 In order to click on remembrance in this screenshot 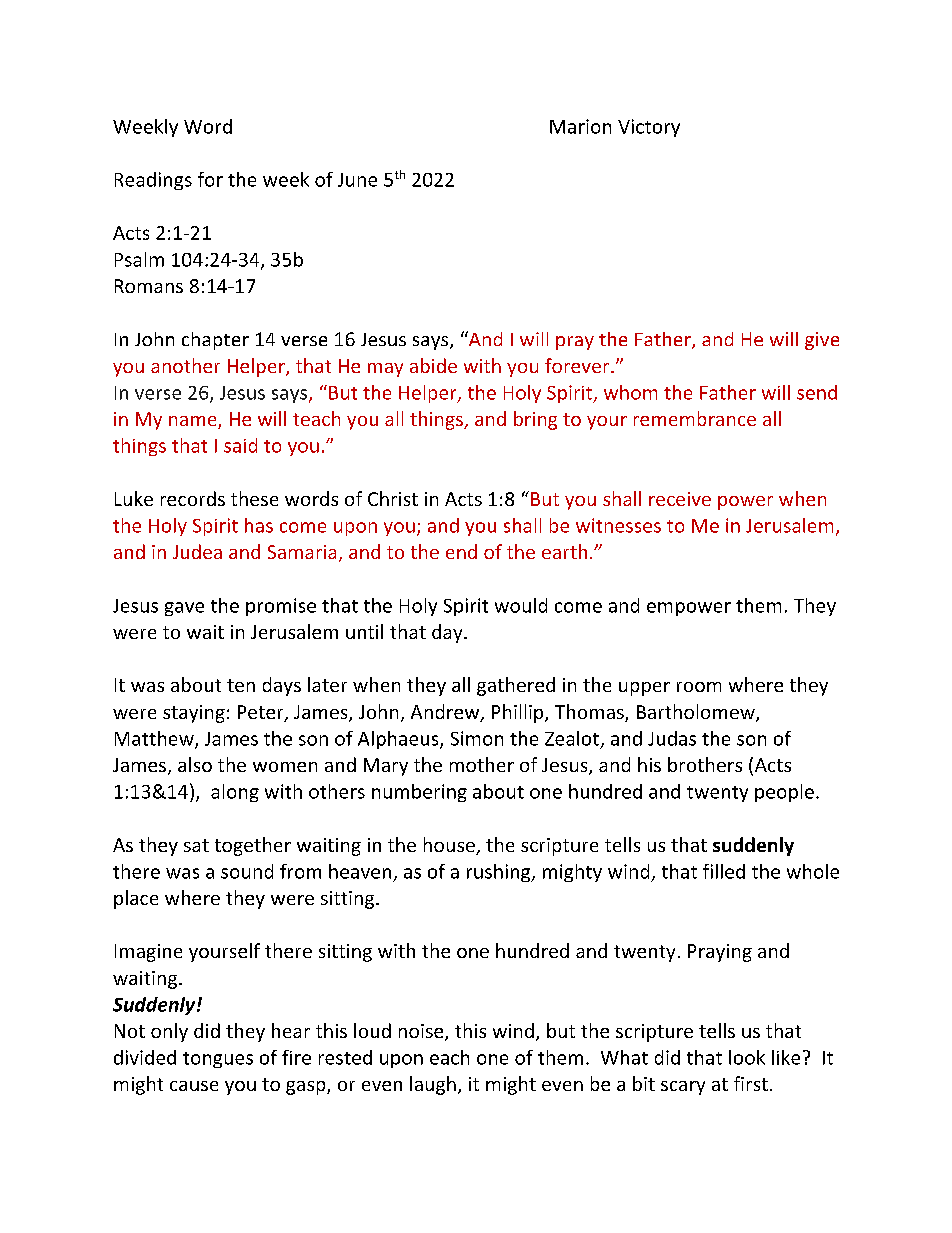, I will do `click(695, 418)`.
